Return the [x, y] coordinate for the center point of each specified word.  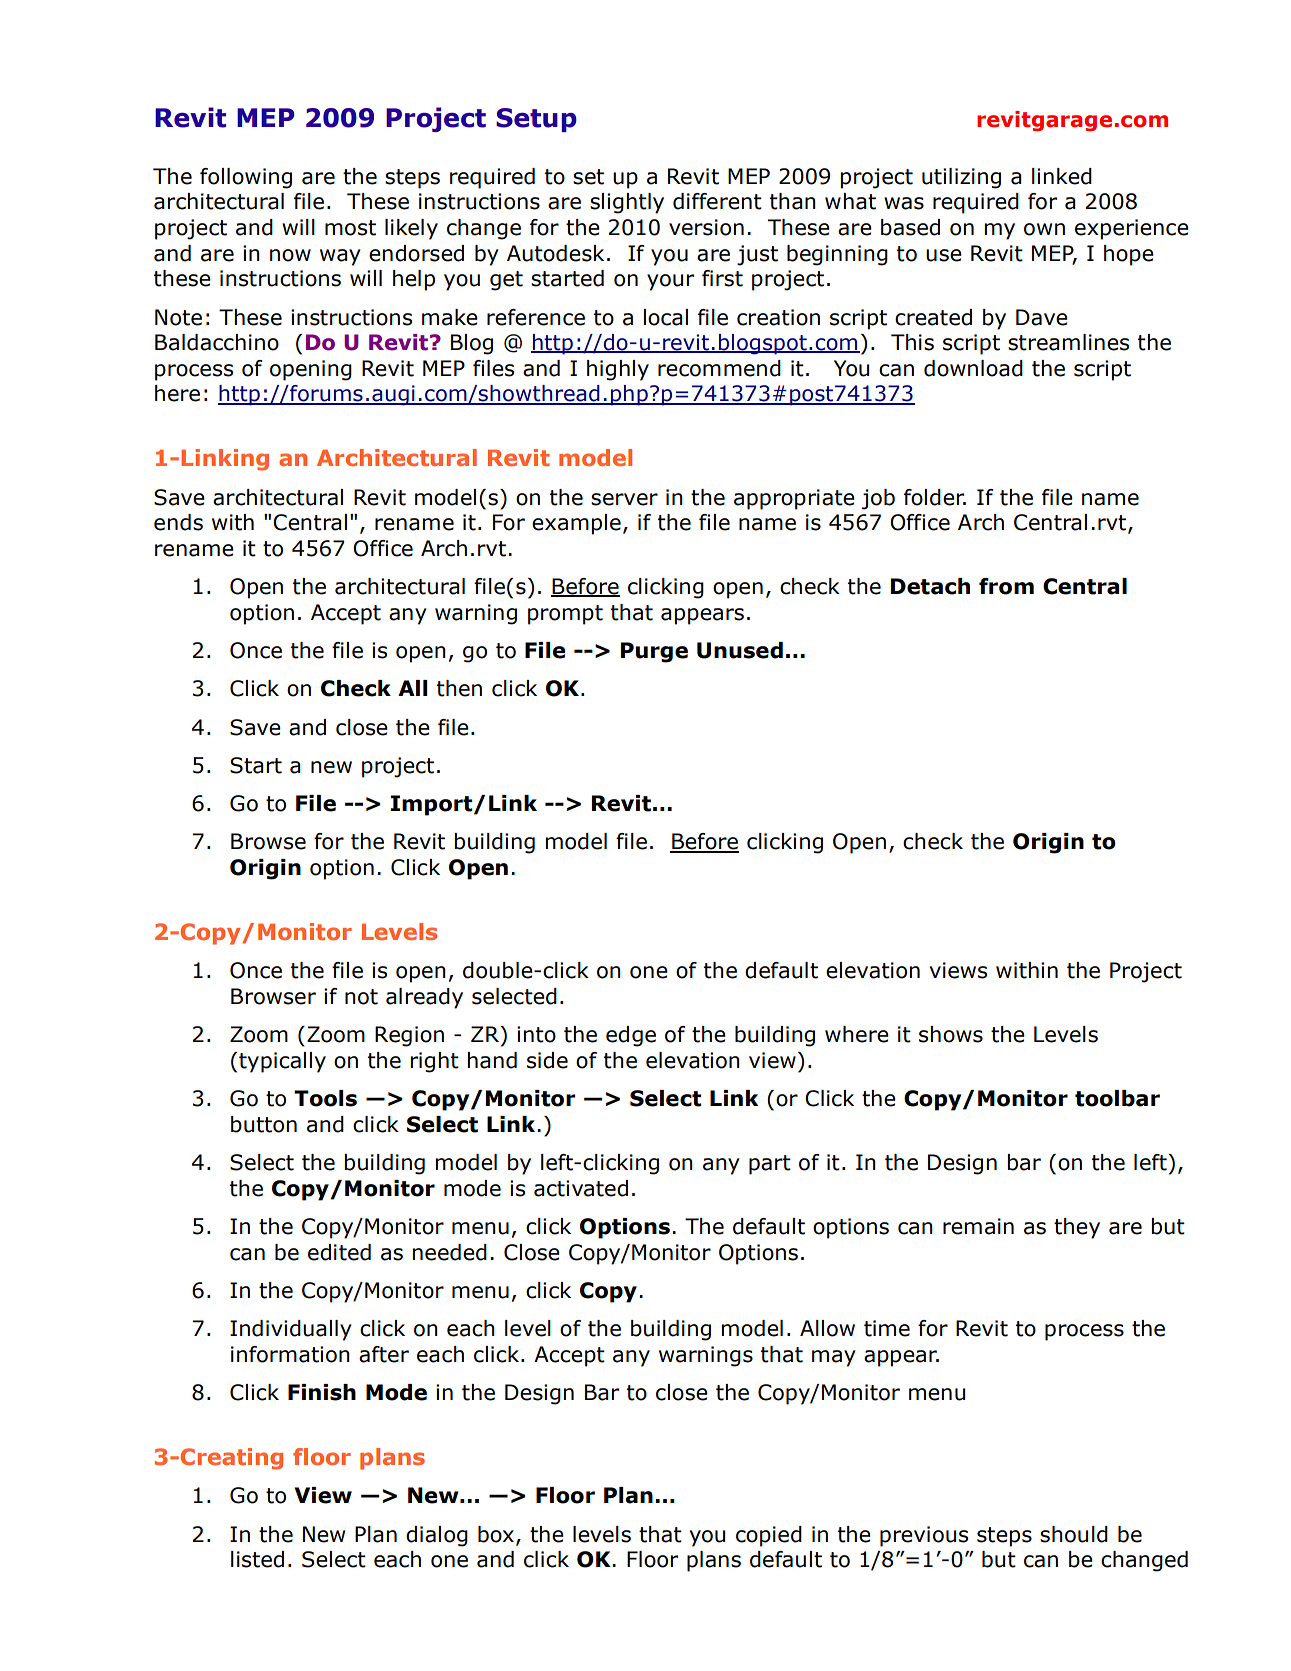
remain [978, 1226]
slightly [627, 203]
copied [769, 1536]
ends [178, 522]
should [1074, 1534]
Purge [654, 652]
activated [581, 1188]
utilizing [961, 178]
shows [951, 1034]
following [246, 178]
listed [257, 1559]
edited [339, 1252]
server [624, 499]
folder [935, 497]
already [424, 998]
